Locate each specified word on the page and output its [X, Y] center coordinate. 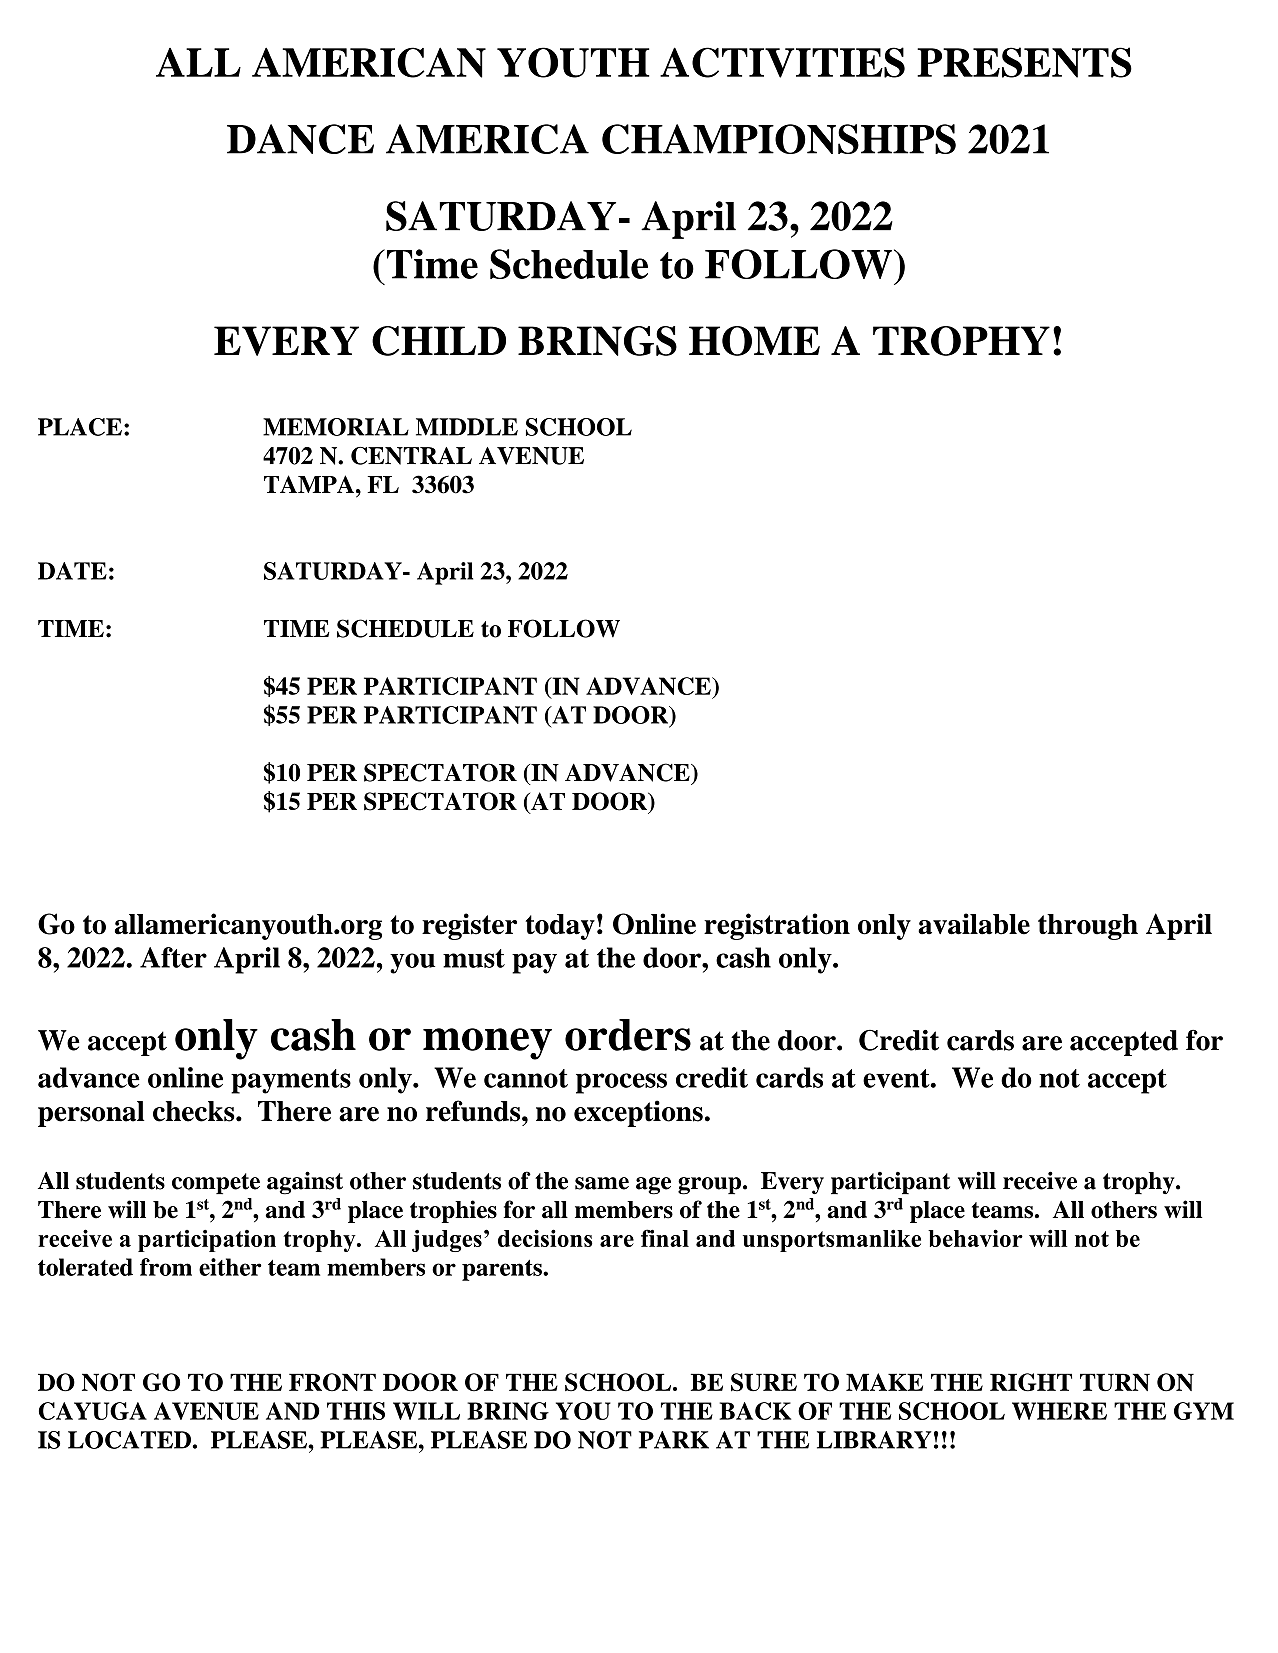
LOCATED [129, 1440]
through [1088, 927]
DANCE [300, 139]
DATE [72, 571]
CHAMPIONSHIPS [779, 139]
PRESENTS [1024, 62]
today [560, 927]
